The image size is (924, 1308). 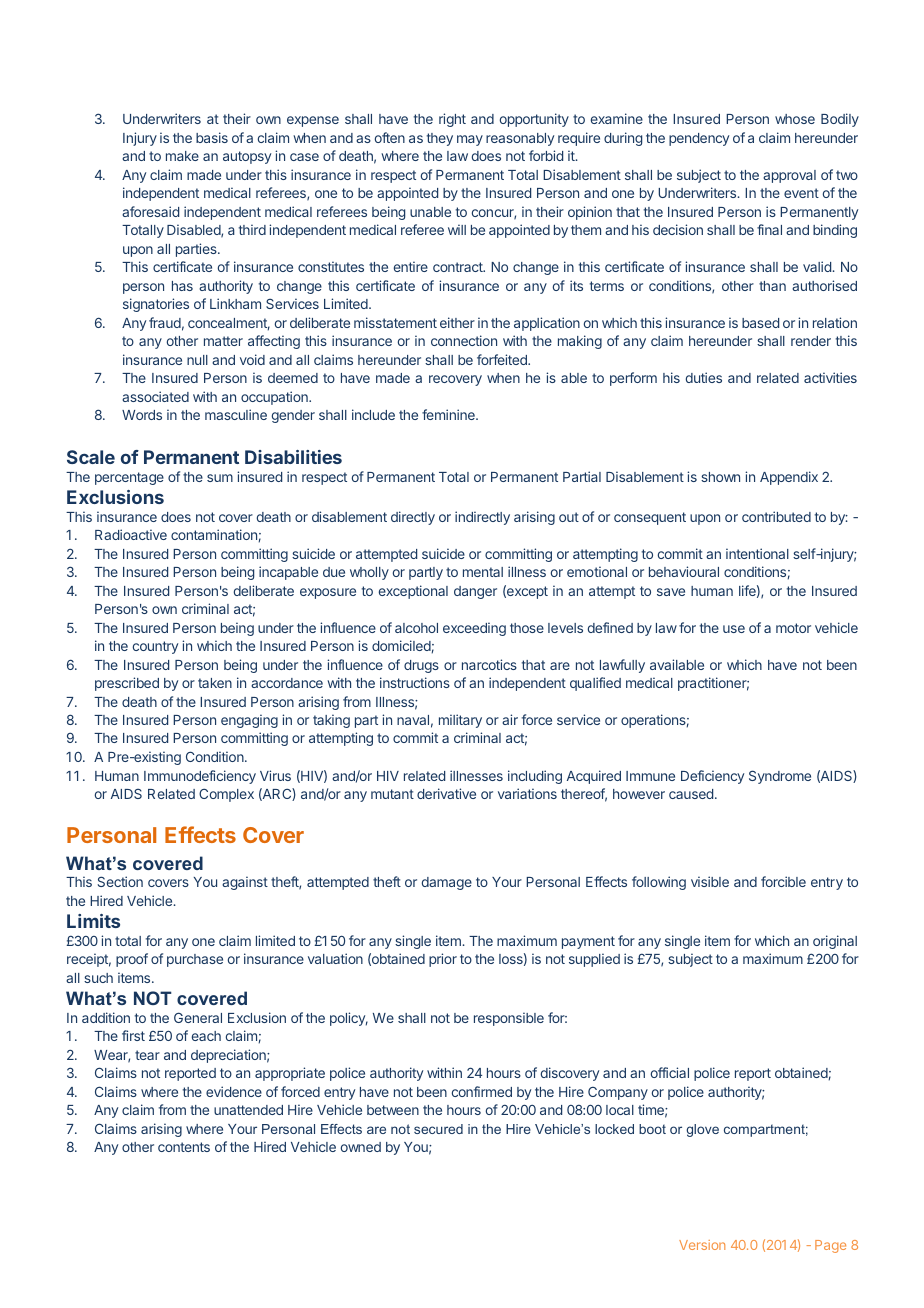 What do you see at coordinates (226, 795) in the document?
I see `Complex` at bounding box center [226, 795].
